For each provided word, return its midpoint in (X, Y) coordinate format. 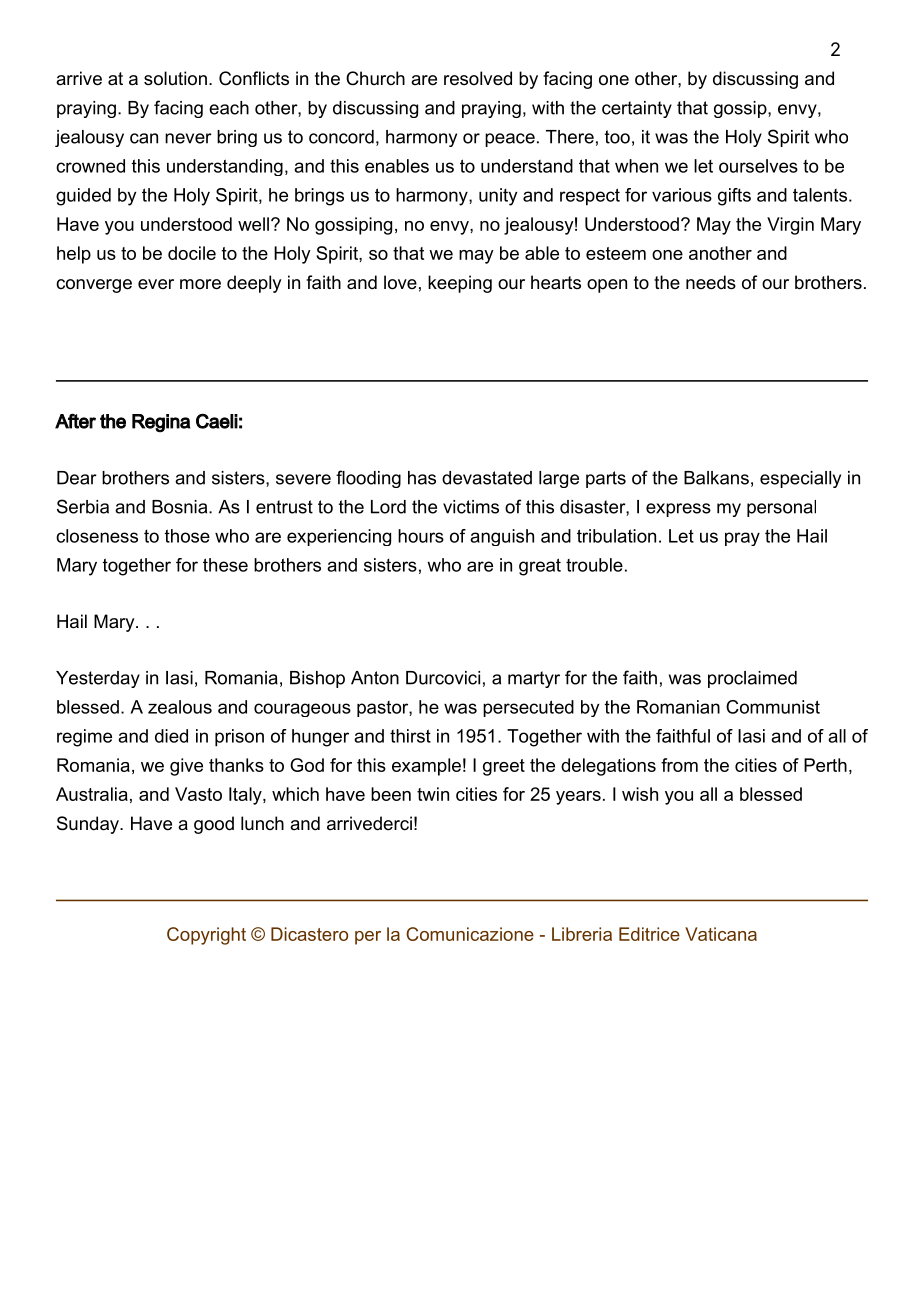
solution (175, 78)
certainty (637, 109)
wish (640, 794)
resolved (478, 78)
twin (433, 794)
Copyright (206, 936)
